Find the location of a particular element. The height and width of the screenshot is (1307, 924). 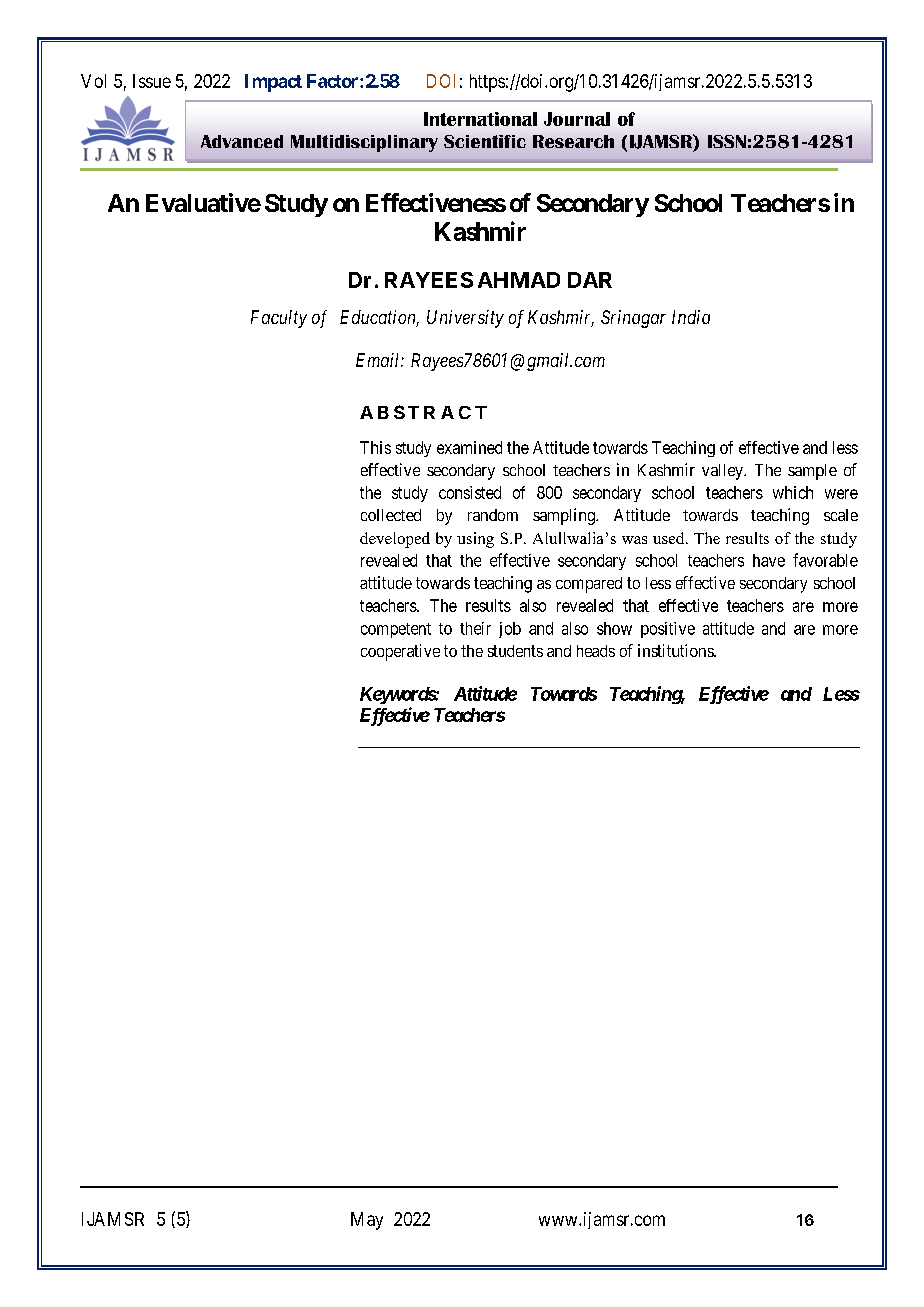

International is located at coordinates (480, 119).
